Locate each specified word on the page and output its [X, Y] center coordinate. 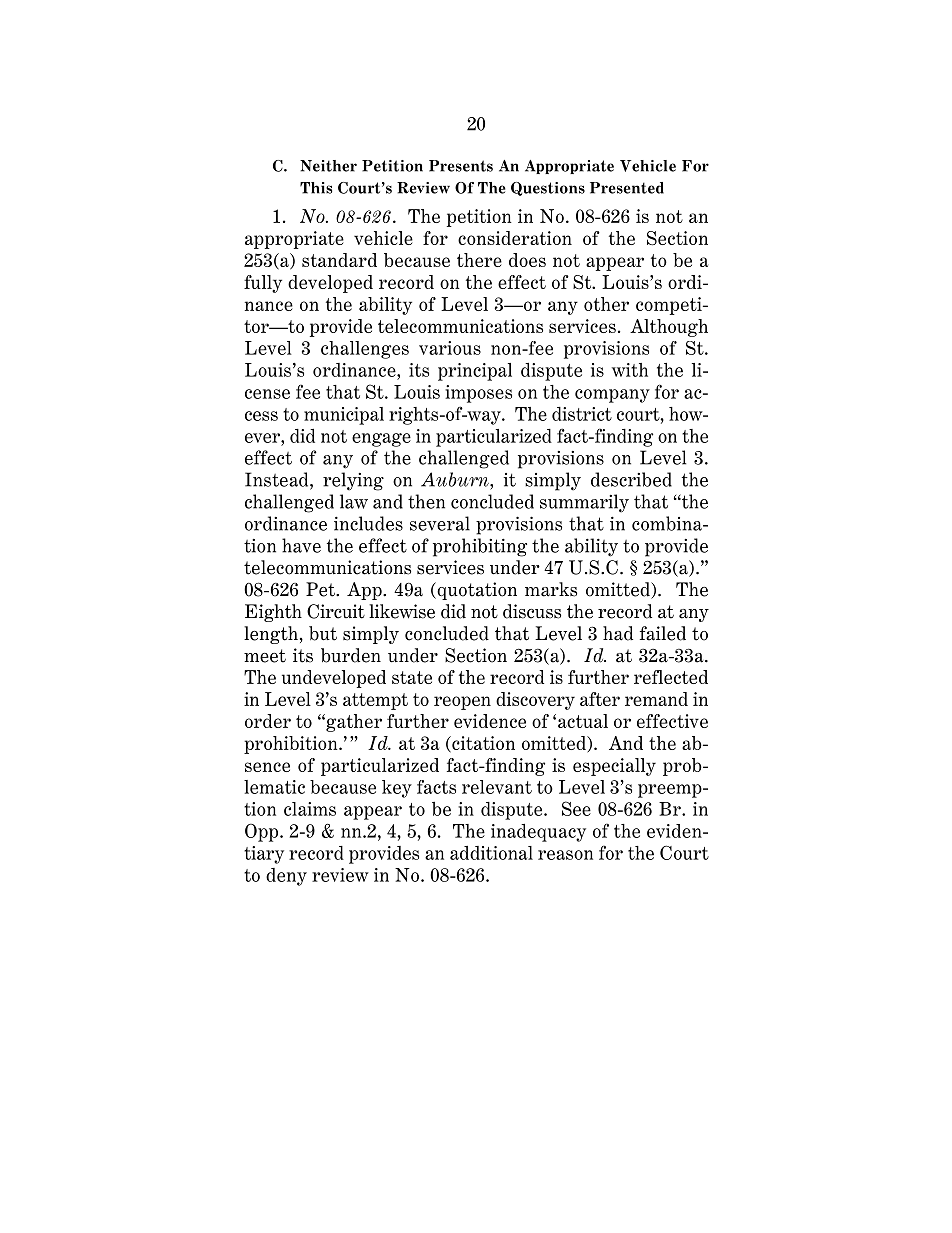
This [316, 188]
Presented [627, 188]
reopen [462, 703]
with [630, 370]
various [450, 348]
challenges [365, 350]
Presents [461, 166]
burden [351, 655]
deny [286, 877]
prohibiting [480, 547]
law [354, 501]
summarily [584, 503]
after [600, 699]
